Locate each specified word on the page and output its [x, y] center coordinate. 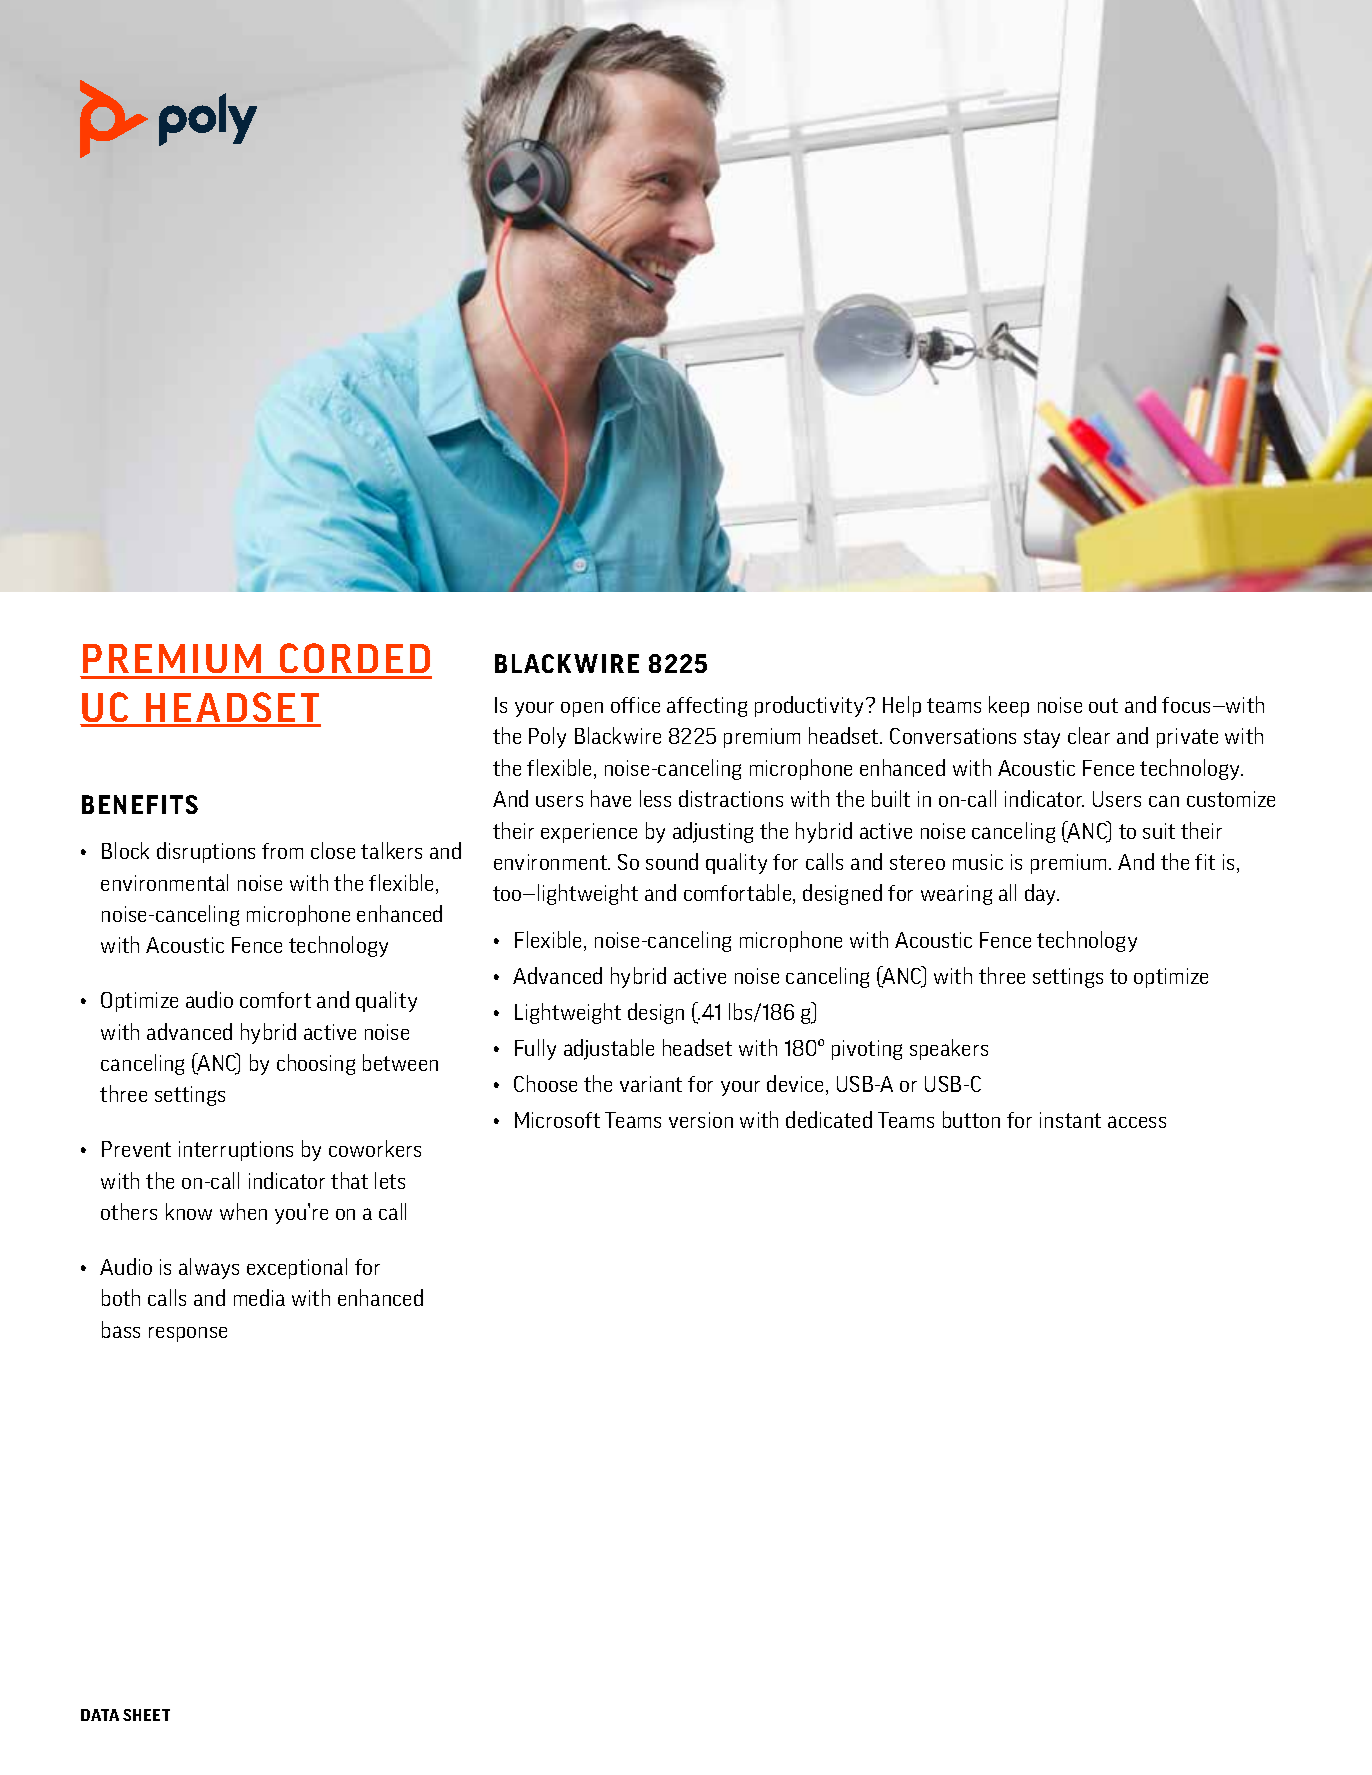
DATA [100, 1715]
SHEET [146, 1715]
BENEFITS [140, 804]
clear [1089, 735]
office [635, 705]
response [188, 1334]
